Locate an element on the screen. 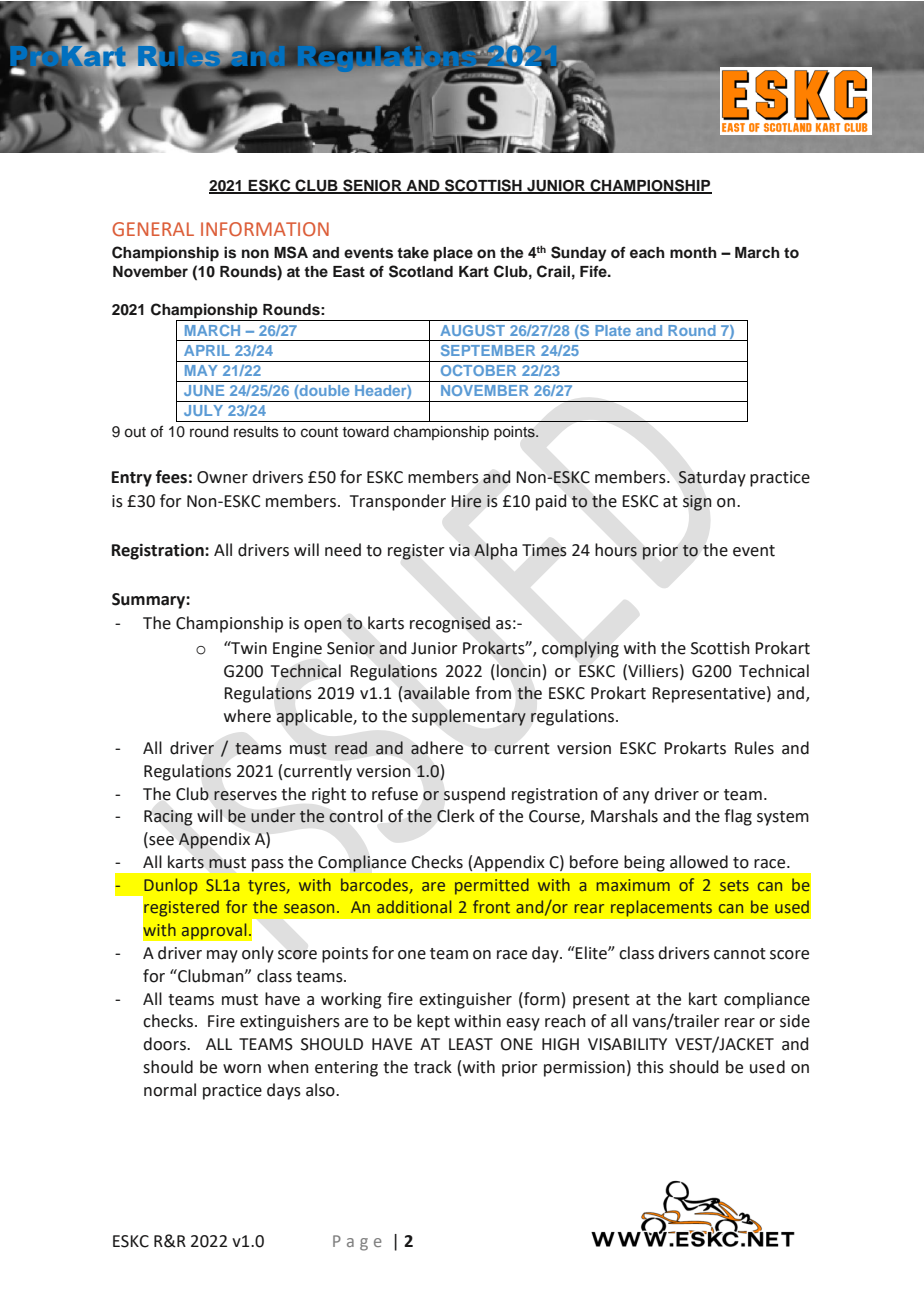  Scotland is located at coordinates (421, 271).
